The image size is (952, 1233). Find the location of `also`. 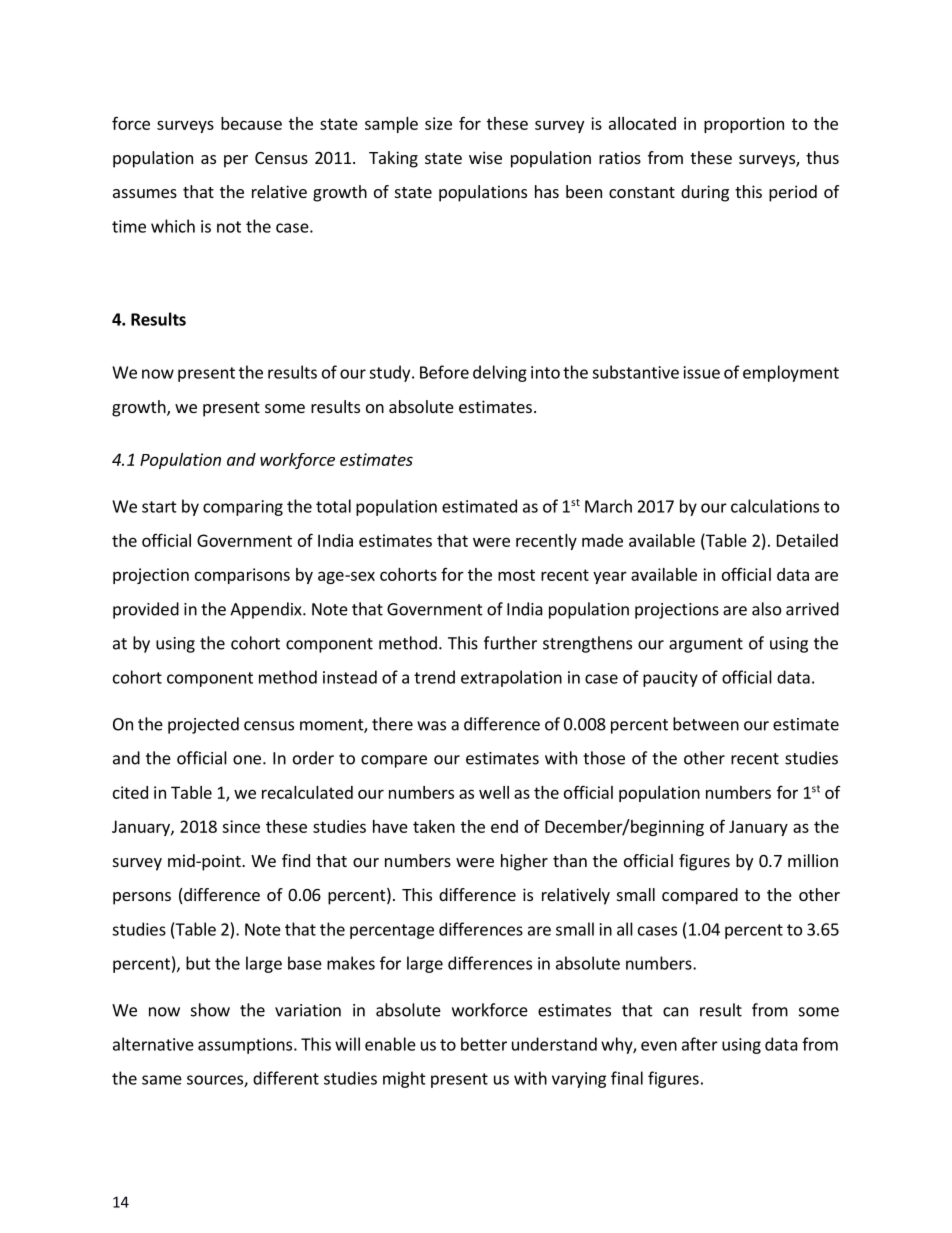

also is located at coordinates (766, 609).
